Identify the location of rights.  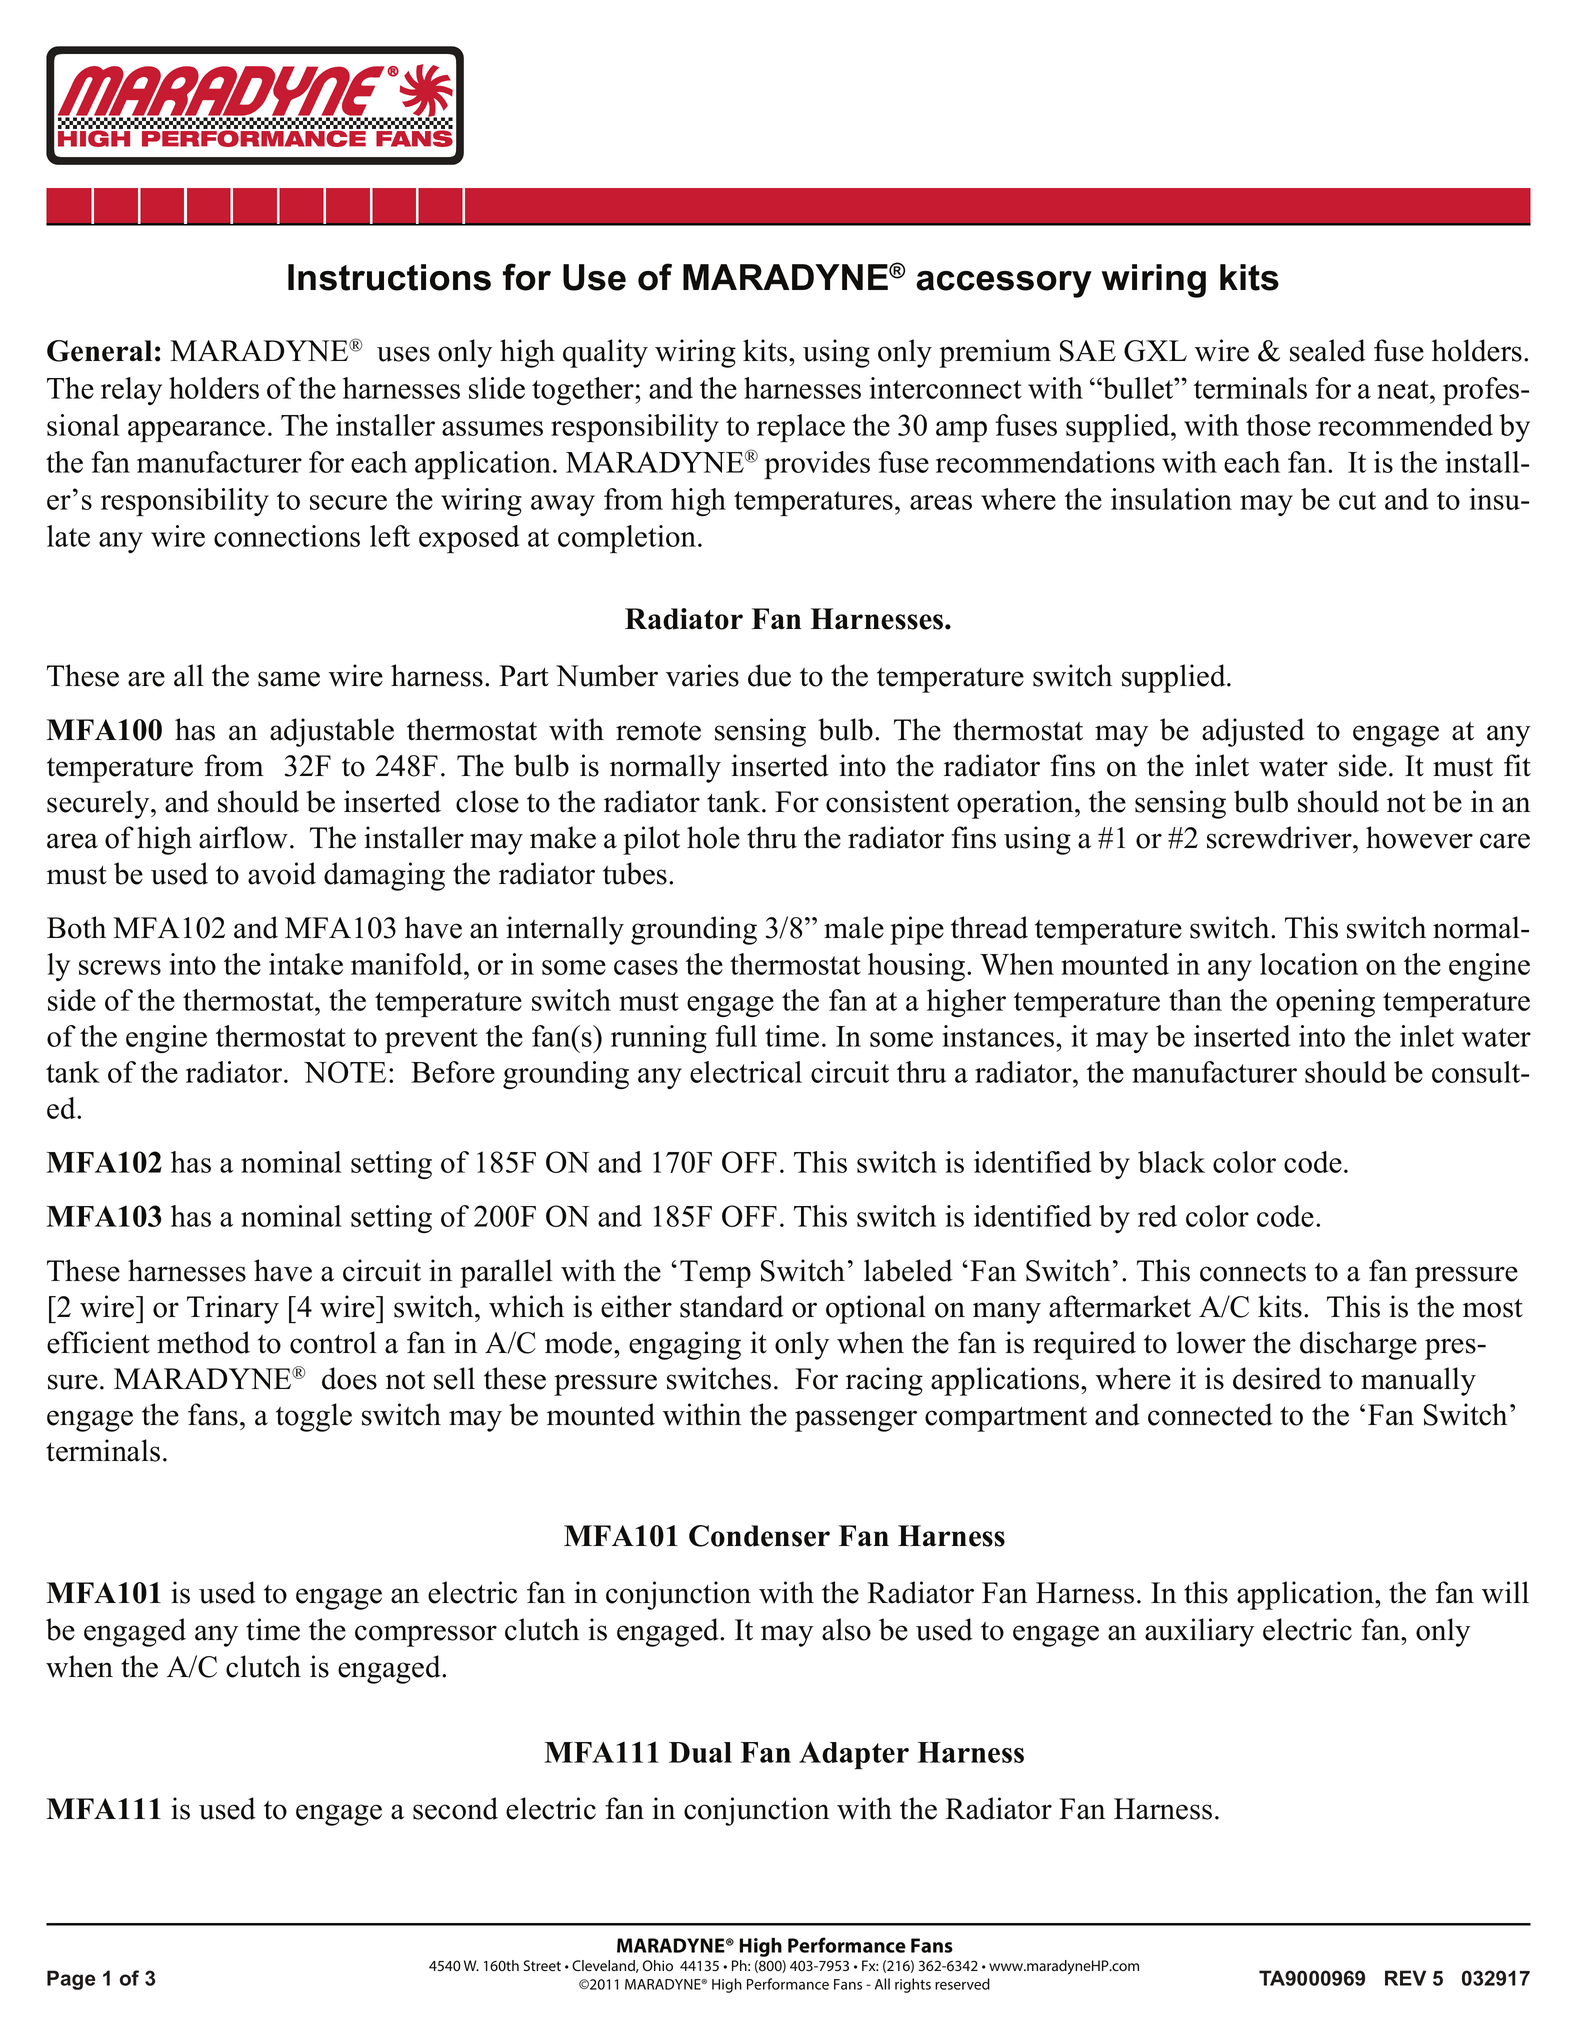
(913, 1985).
